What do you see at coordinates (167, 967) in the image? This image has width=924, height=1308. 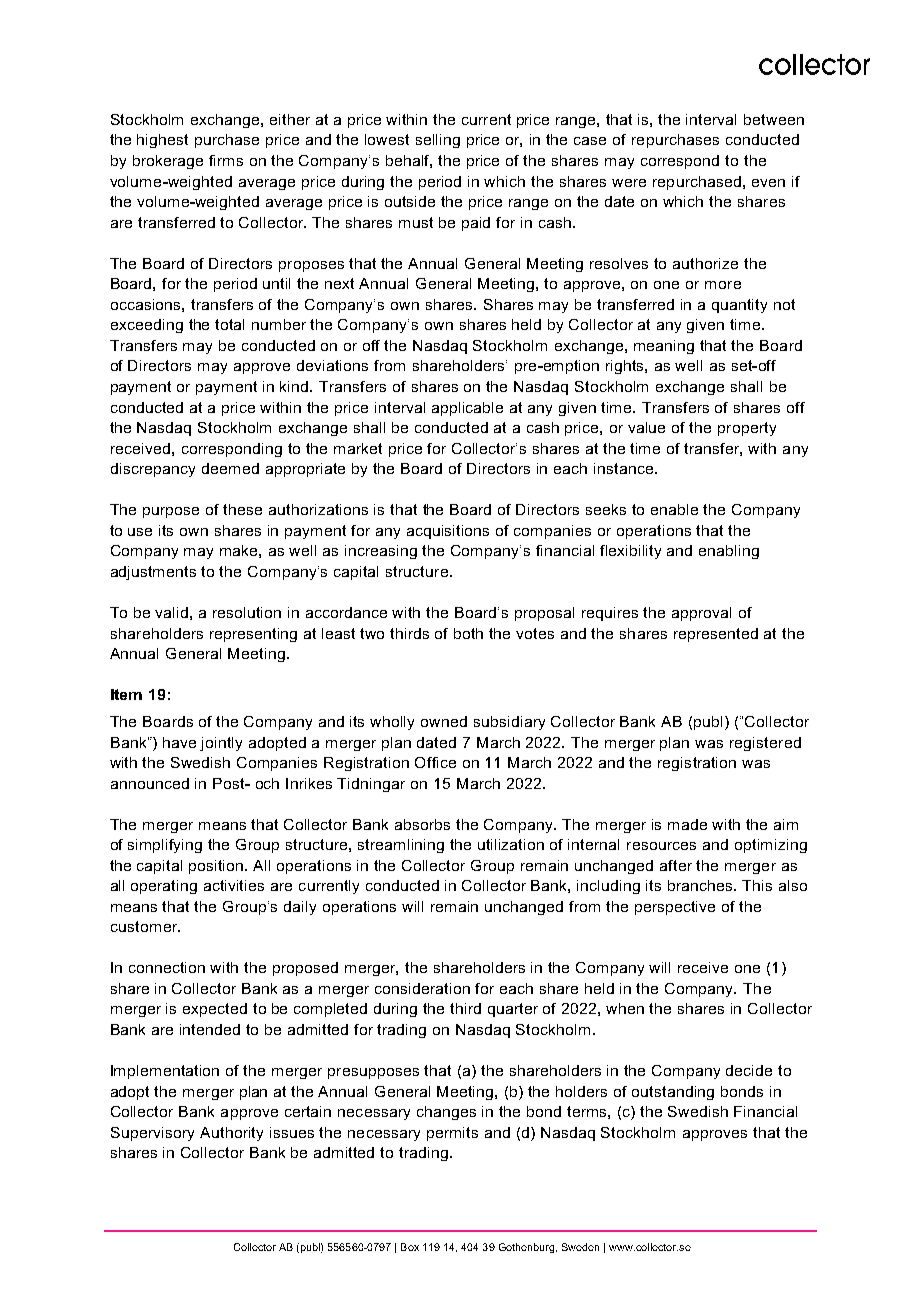 I see `connection` at bounding box center [167, 967].
